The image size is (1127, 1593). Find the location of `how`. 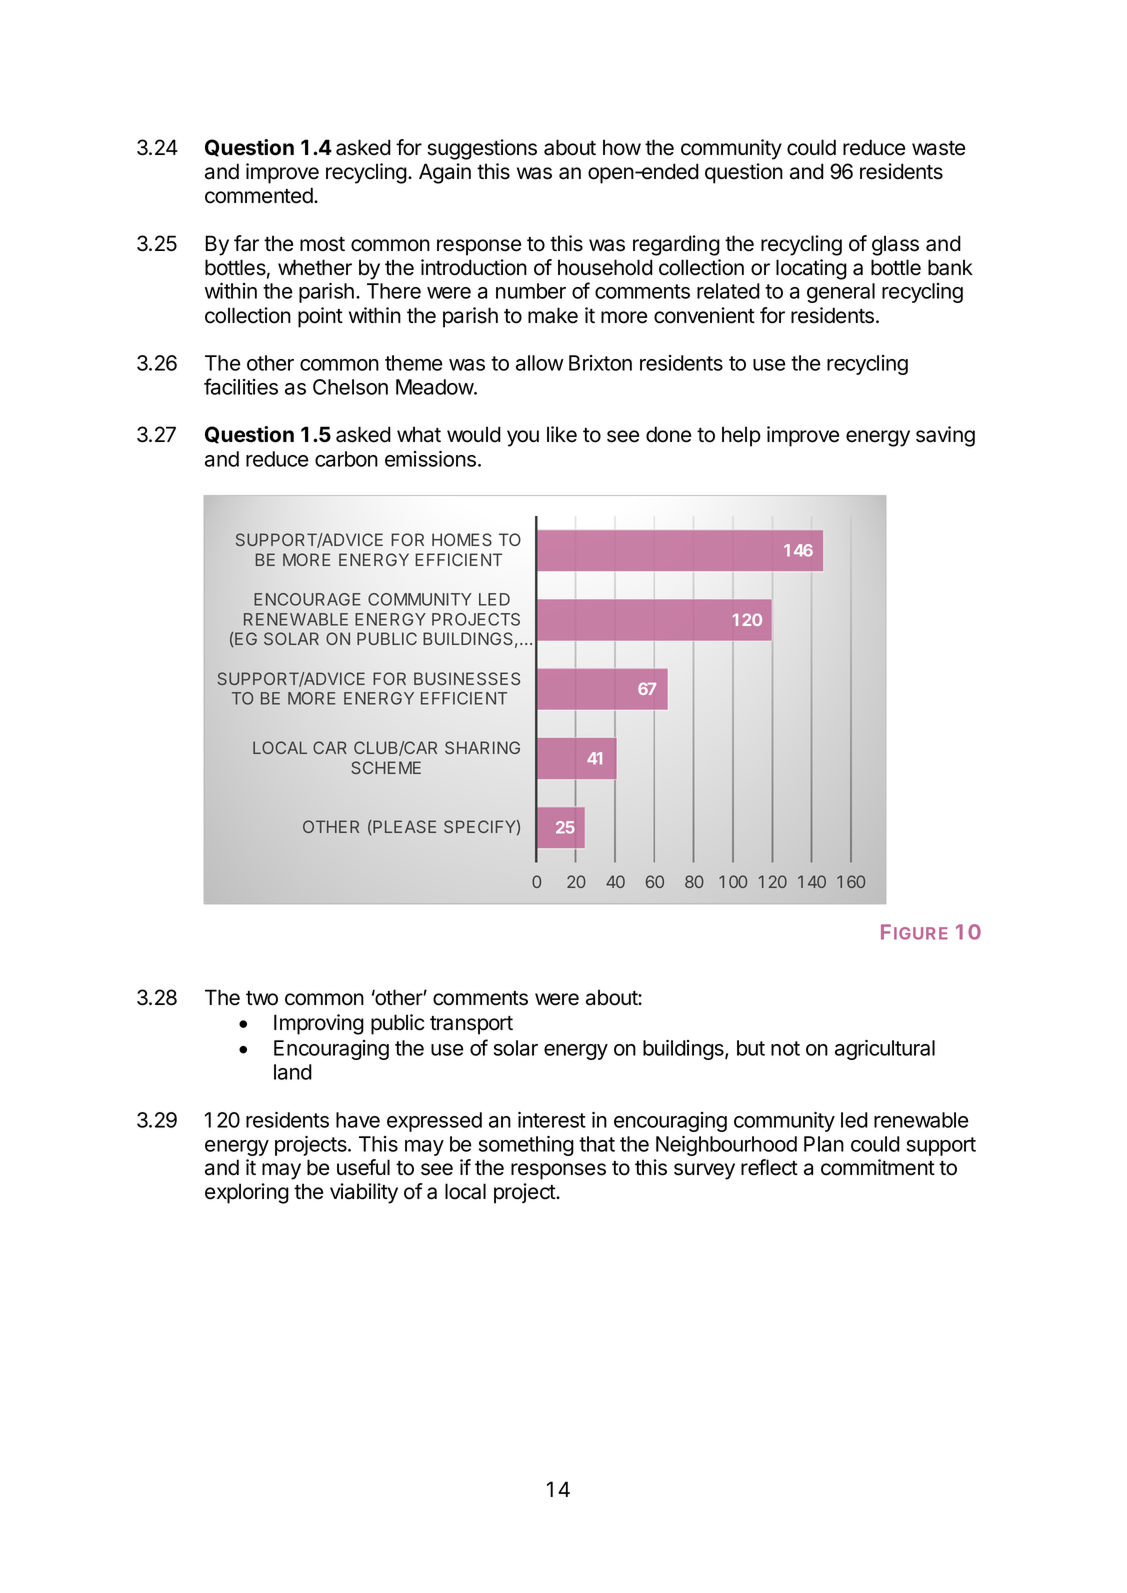

how is located at coordinates (622, 147).
